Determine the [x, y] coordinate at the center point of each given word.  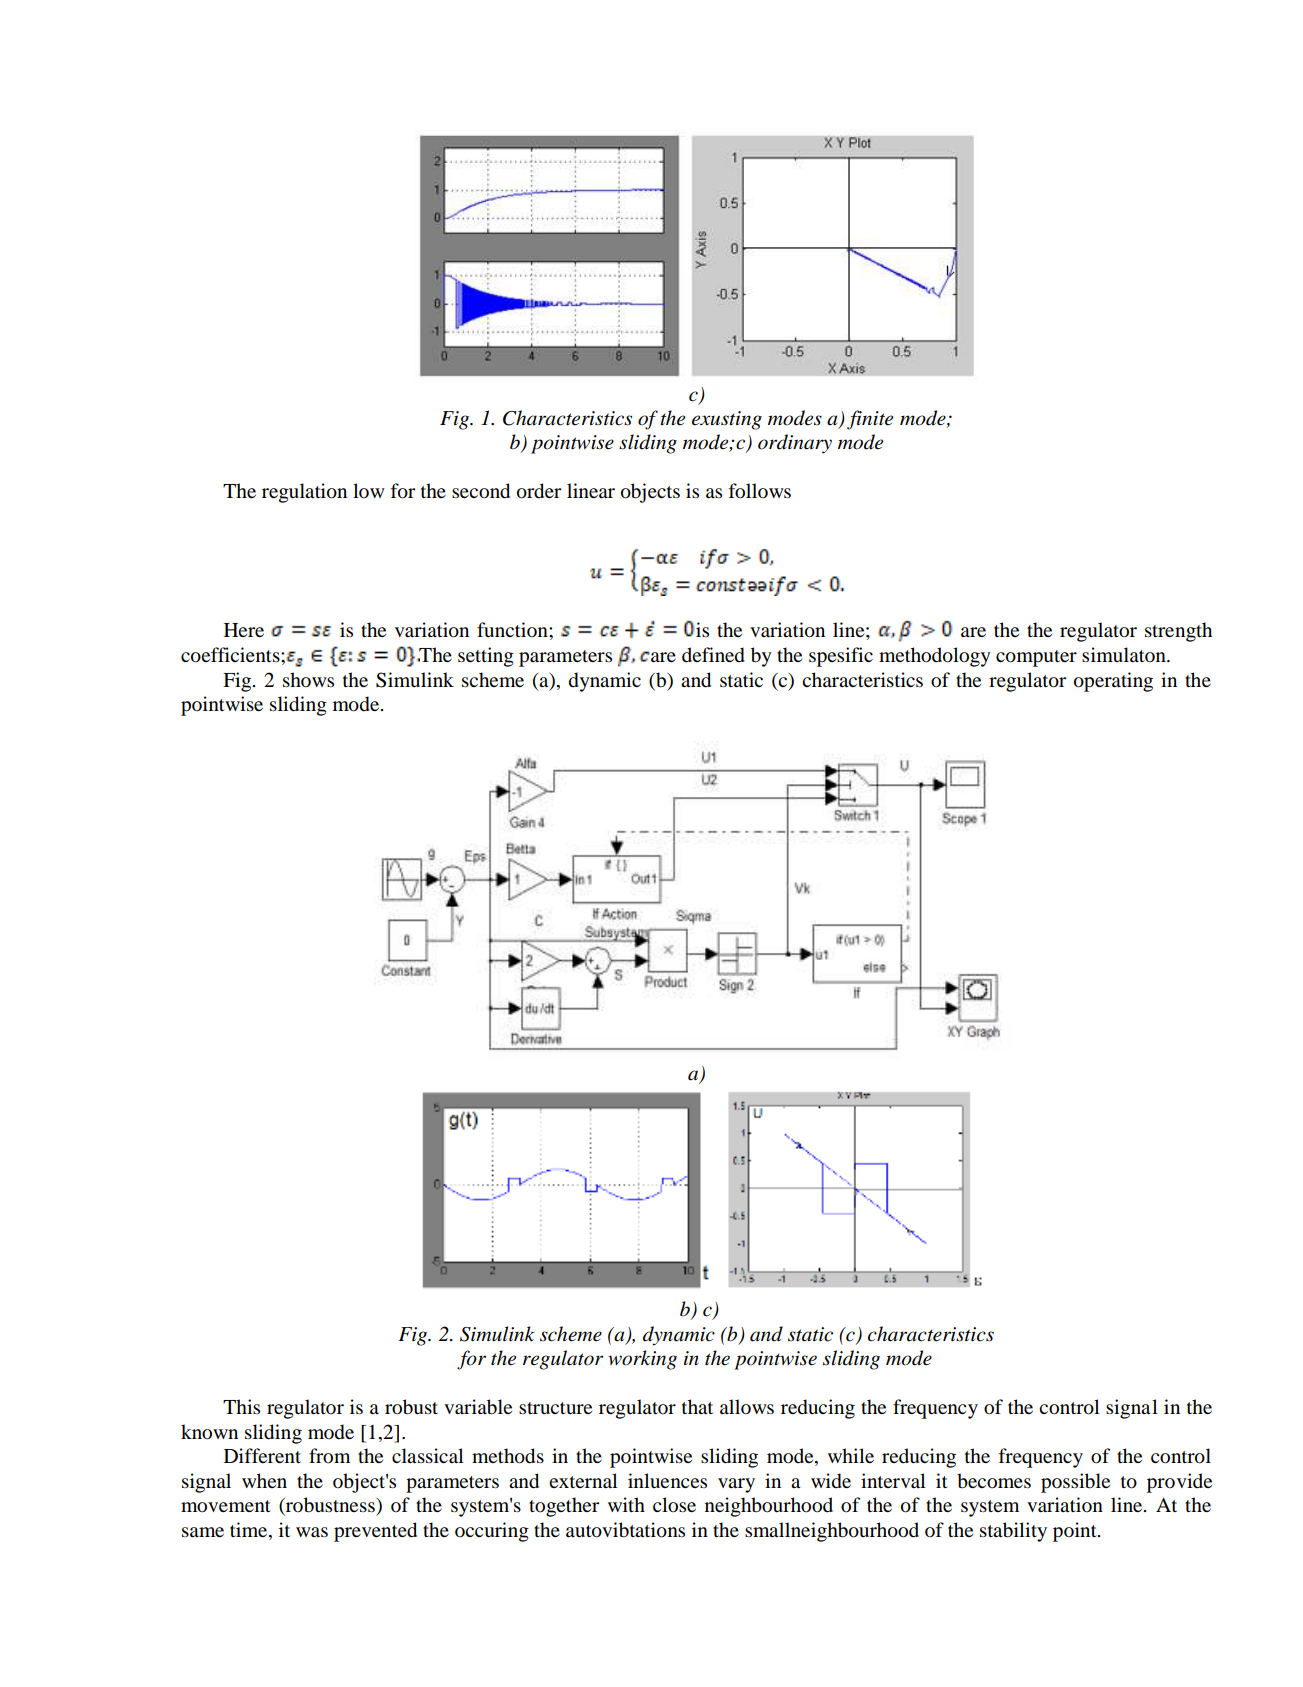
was [312, 1532]
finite [870, 420]
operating [1113, 682]
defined [713, 655]
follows [760, 491]
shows [308, 680]
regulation [304, 493]
